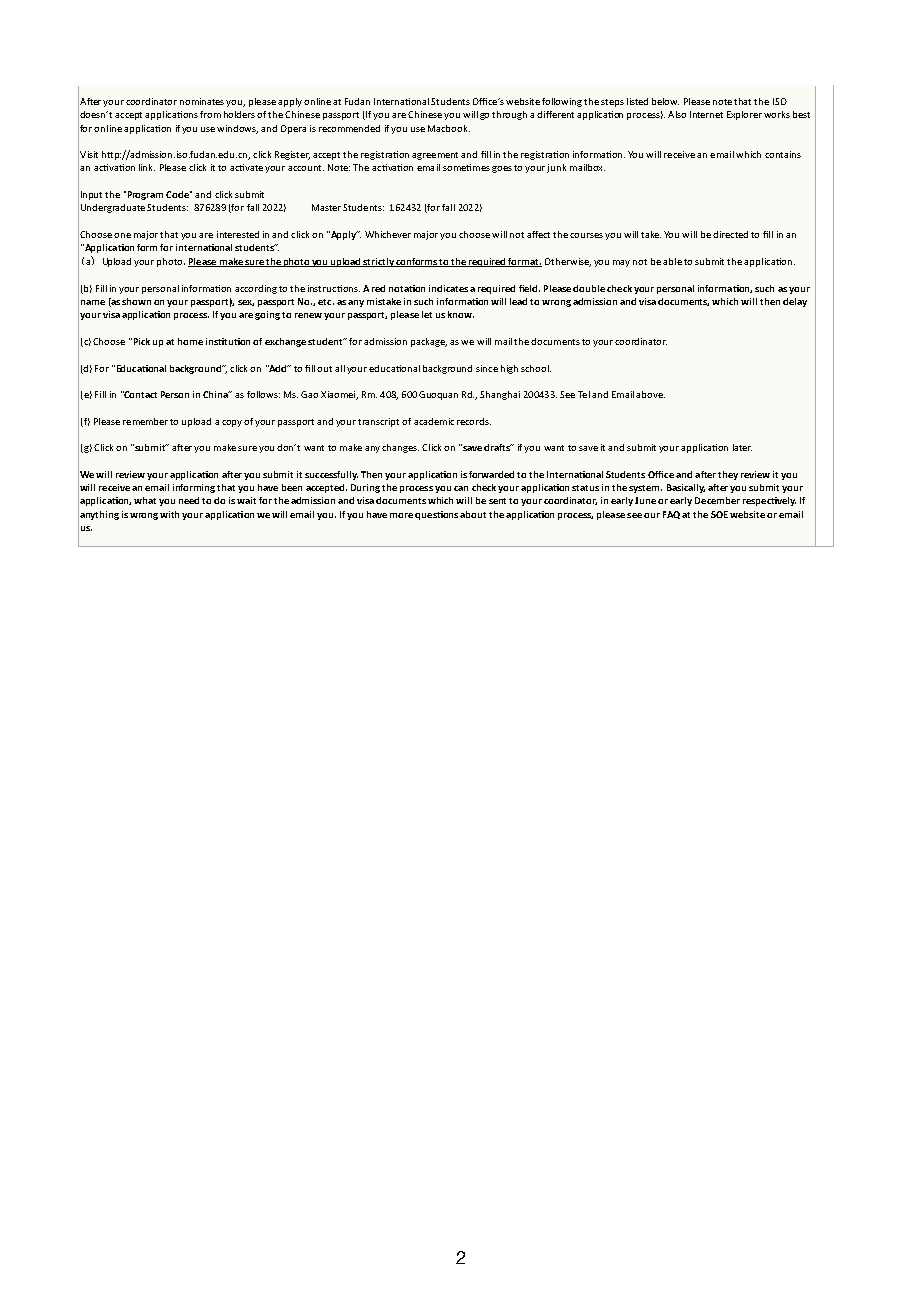 This document has height=1308, width=924. What do you see at coordinates (189, 500) in the document?
I see `need` at bounding box center [189, 500].
